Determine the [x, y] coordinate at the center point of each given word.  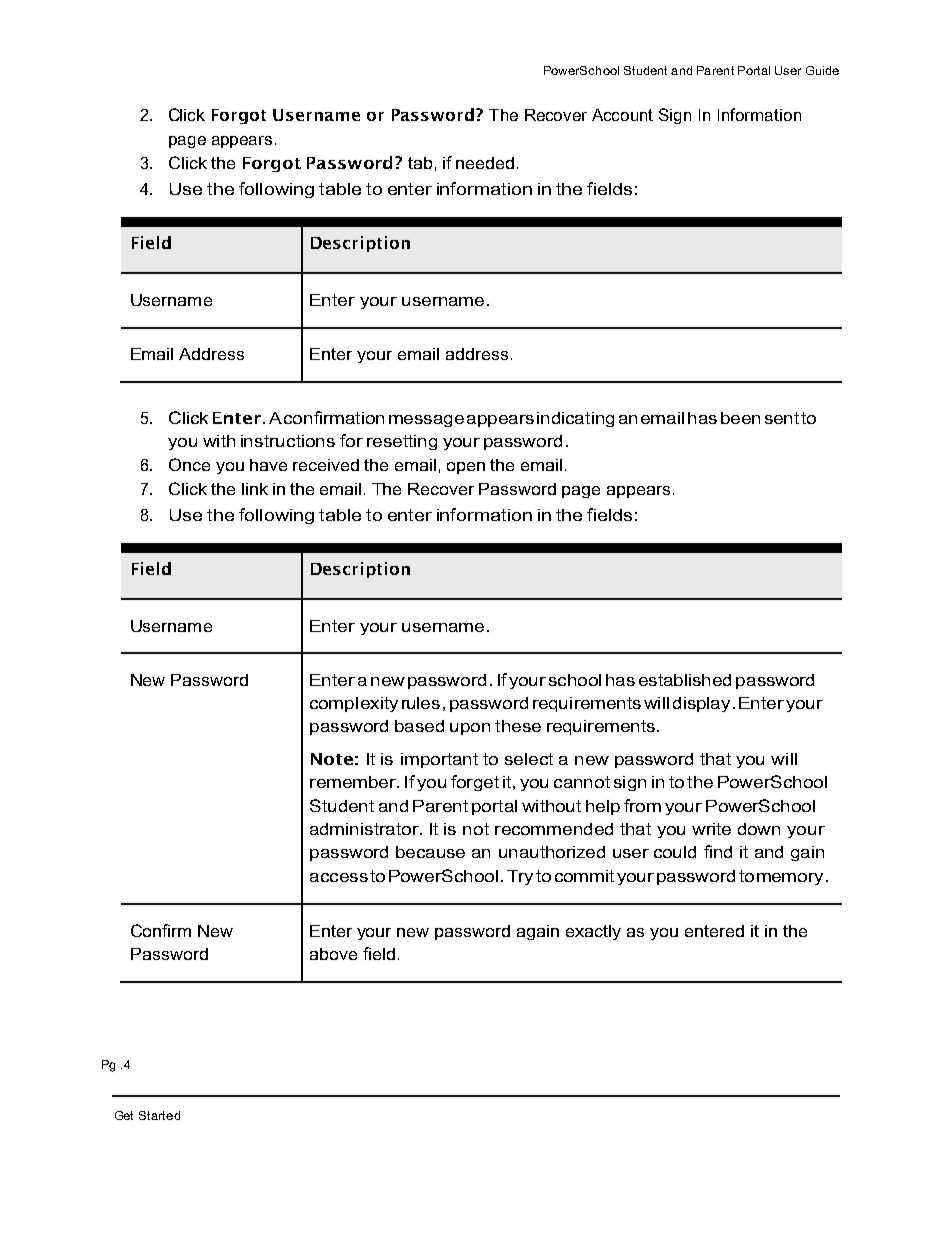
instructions [288, 441]
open [466, 468]
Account [622, 115]
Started [159, 1115]
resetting [402, 442]
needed [485, 163]
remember [354, 782]
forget [475, 783]
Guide [822, 70]
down [759, 829]
